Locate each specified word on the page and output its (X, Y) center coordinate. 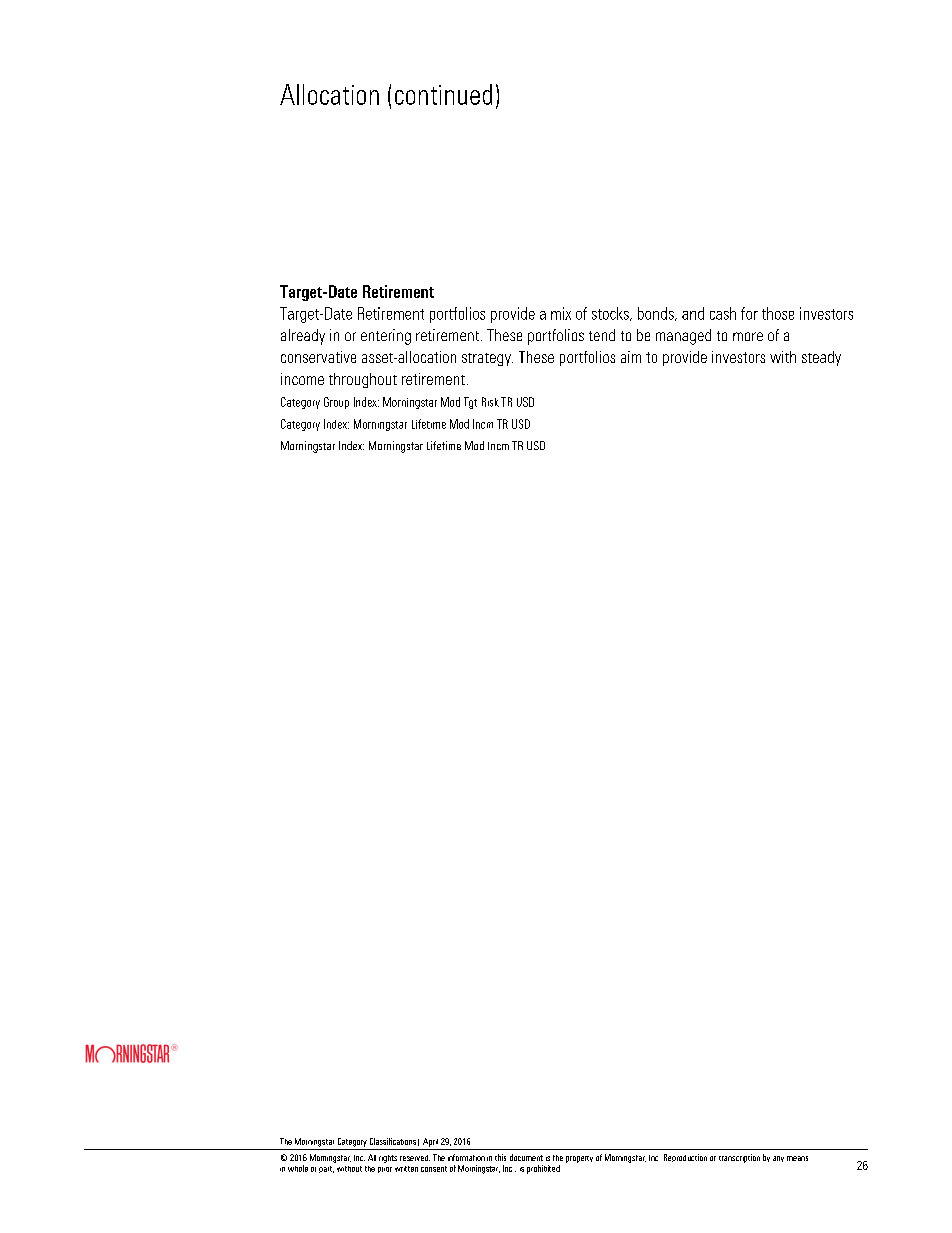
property (579, 1159)
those (778, 313)
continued (443, 94)
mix (561, 313)
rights (388, 1159)
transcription (739, 1158)
